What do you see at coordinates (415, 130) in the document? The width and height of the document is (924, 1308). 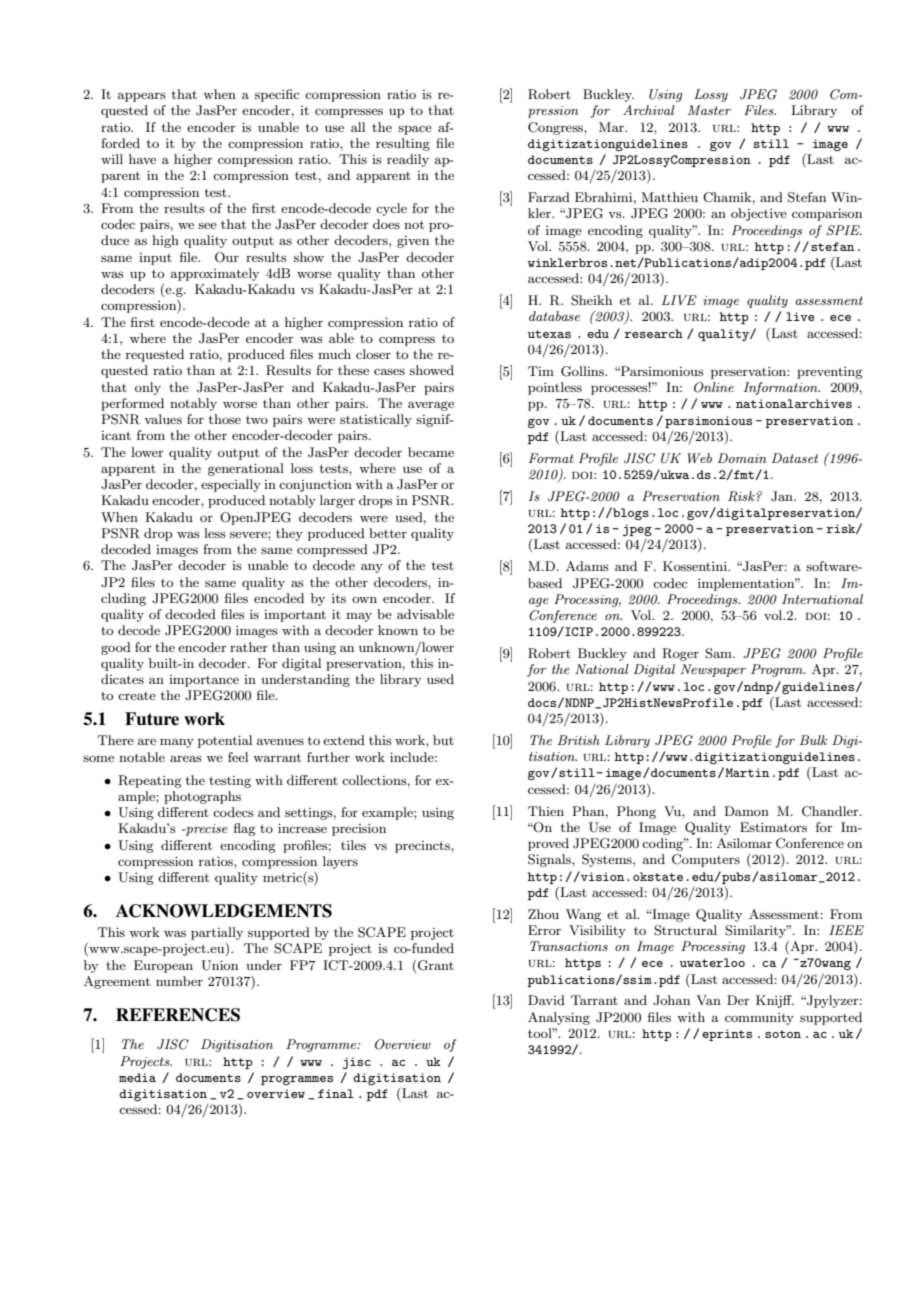 I see `space` at bounding box center [415, 130].
